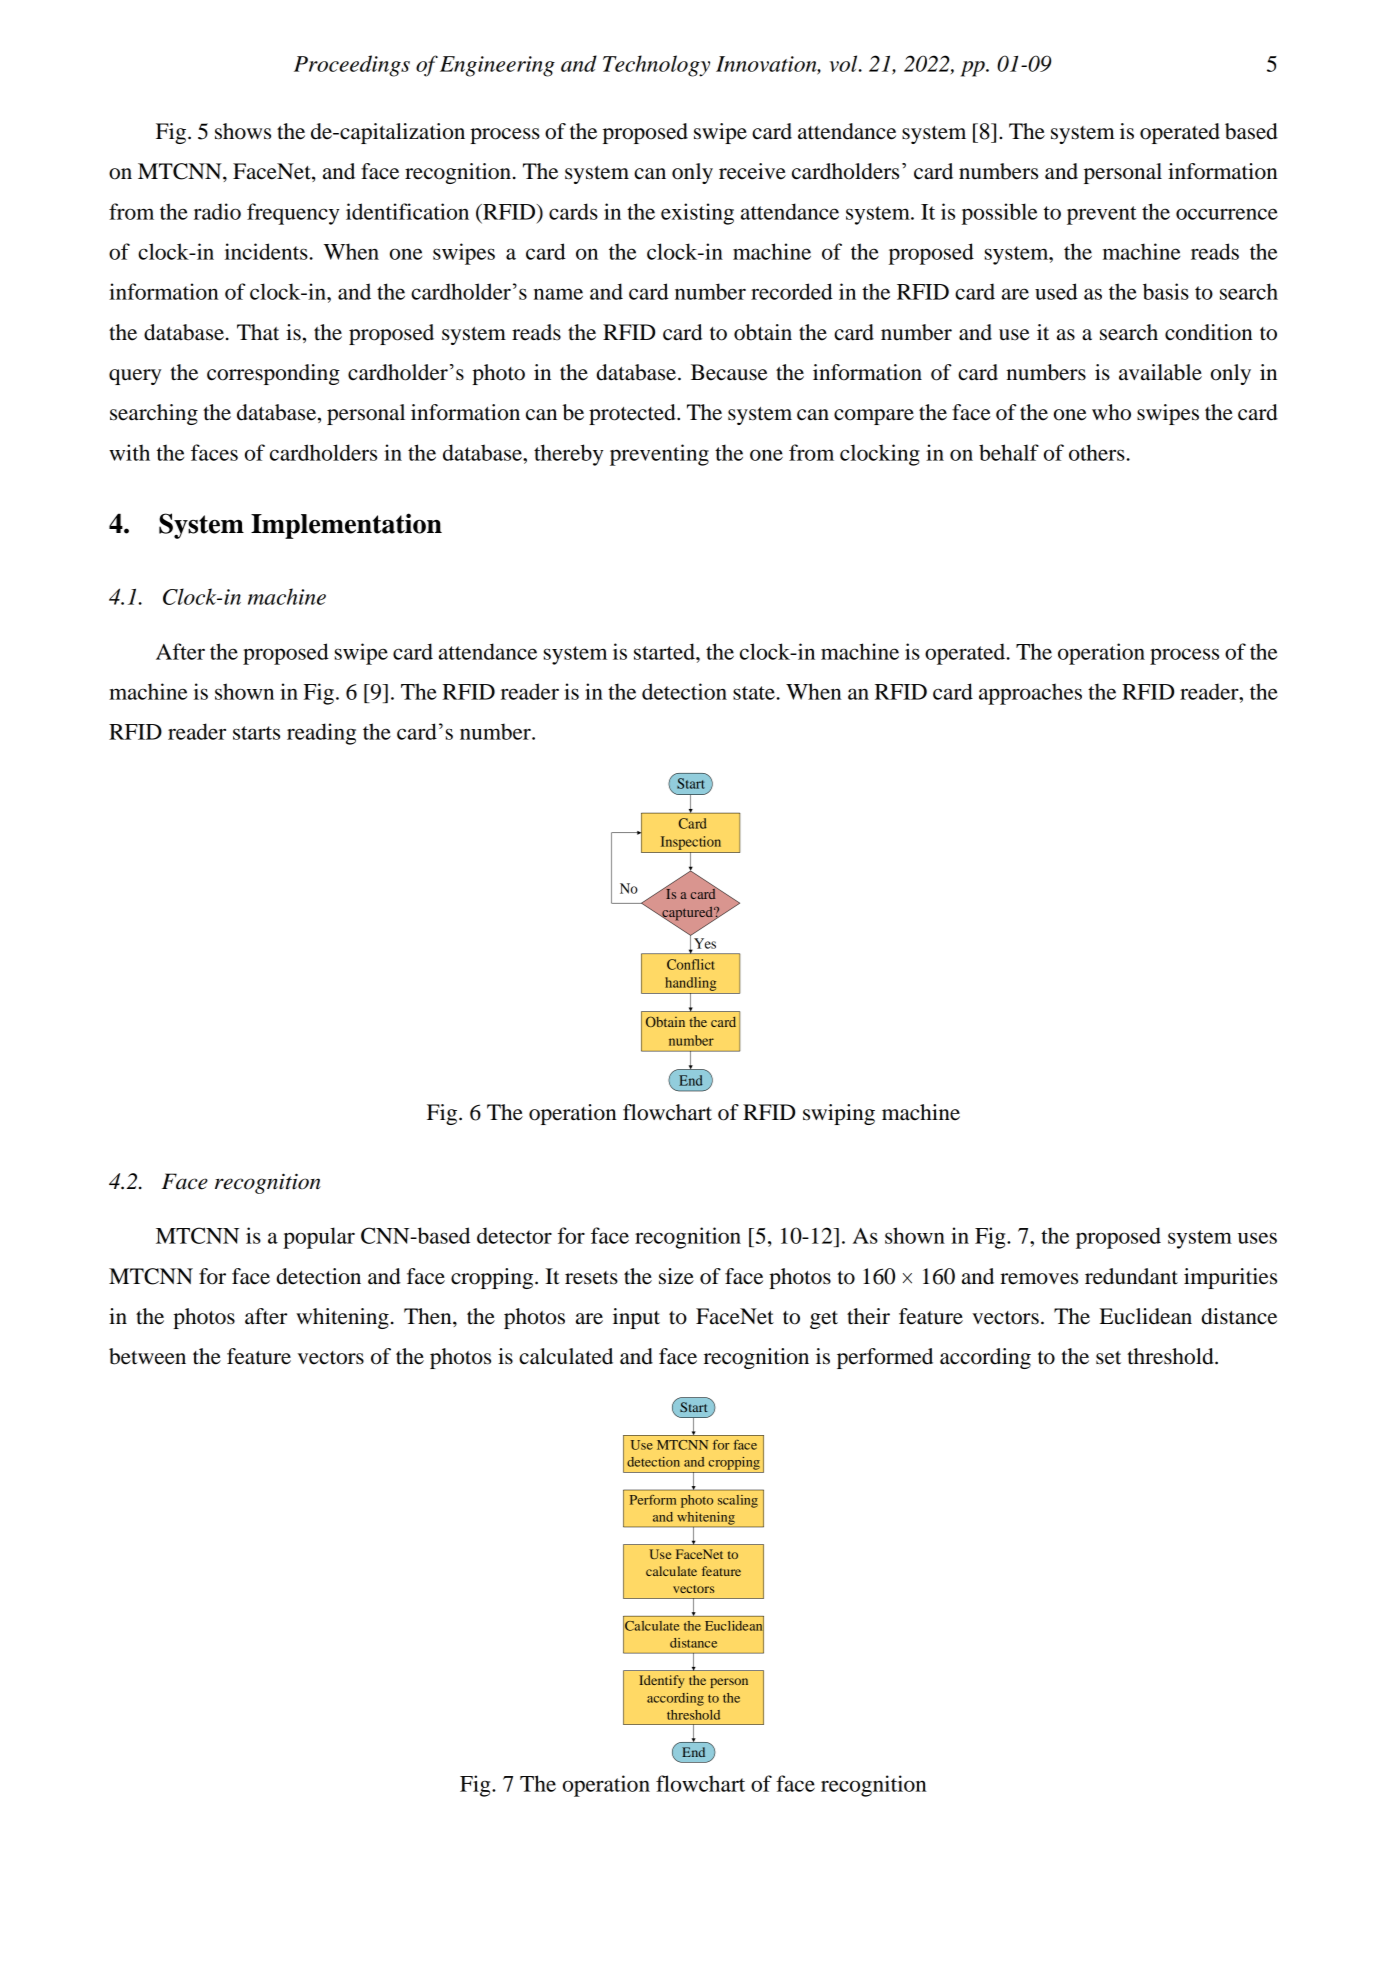 The height and width of the screenshot is (1961, 1387). I want to click on Identify, so click(661, 1681).
